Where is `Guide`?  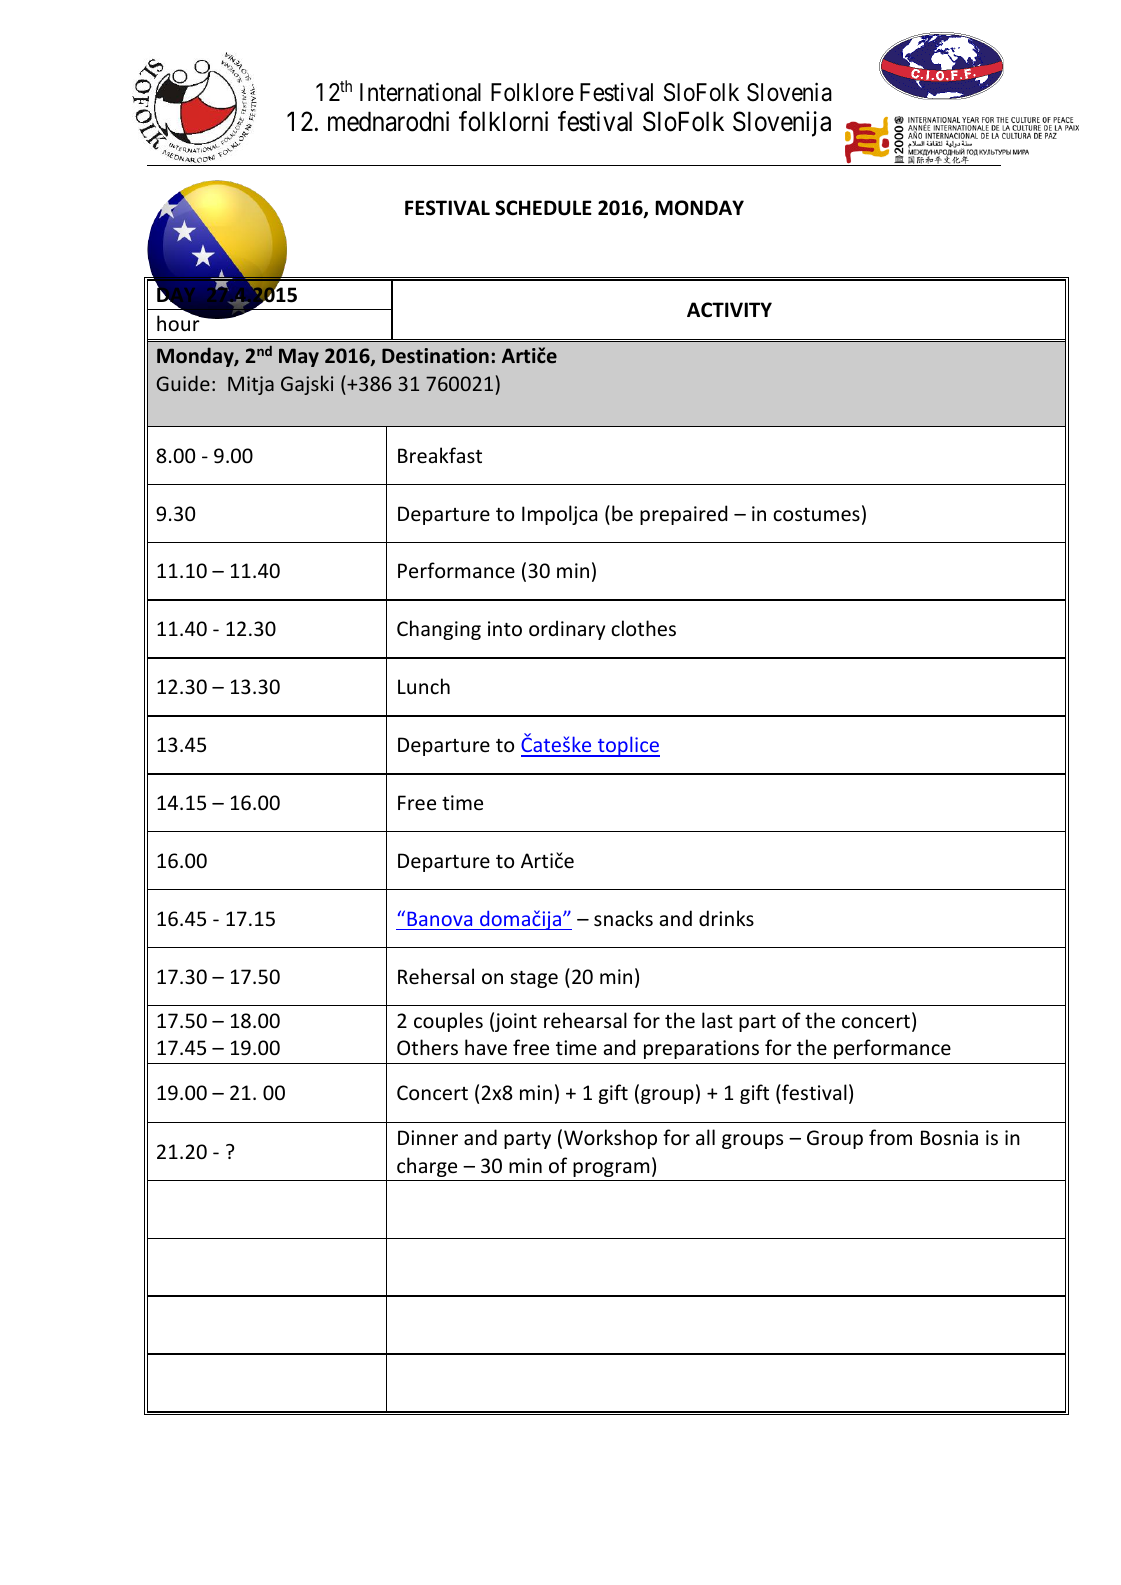
Guide is located at coordinates (183, 383).
